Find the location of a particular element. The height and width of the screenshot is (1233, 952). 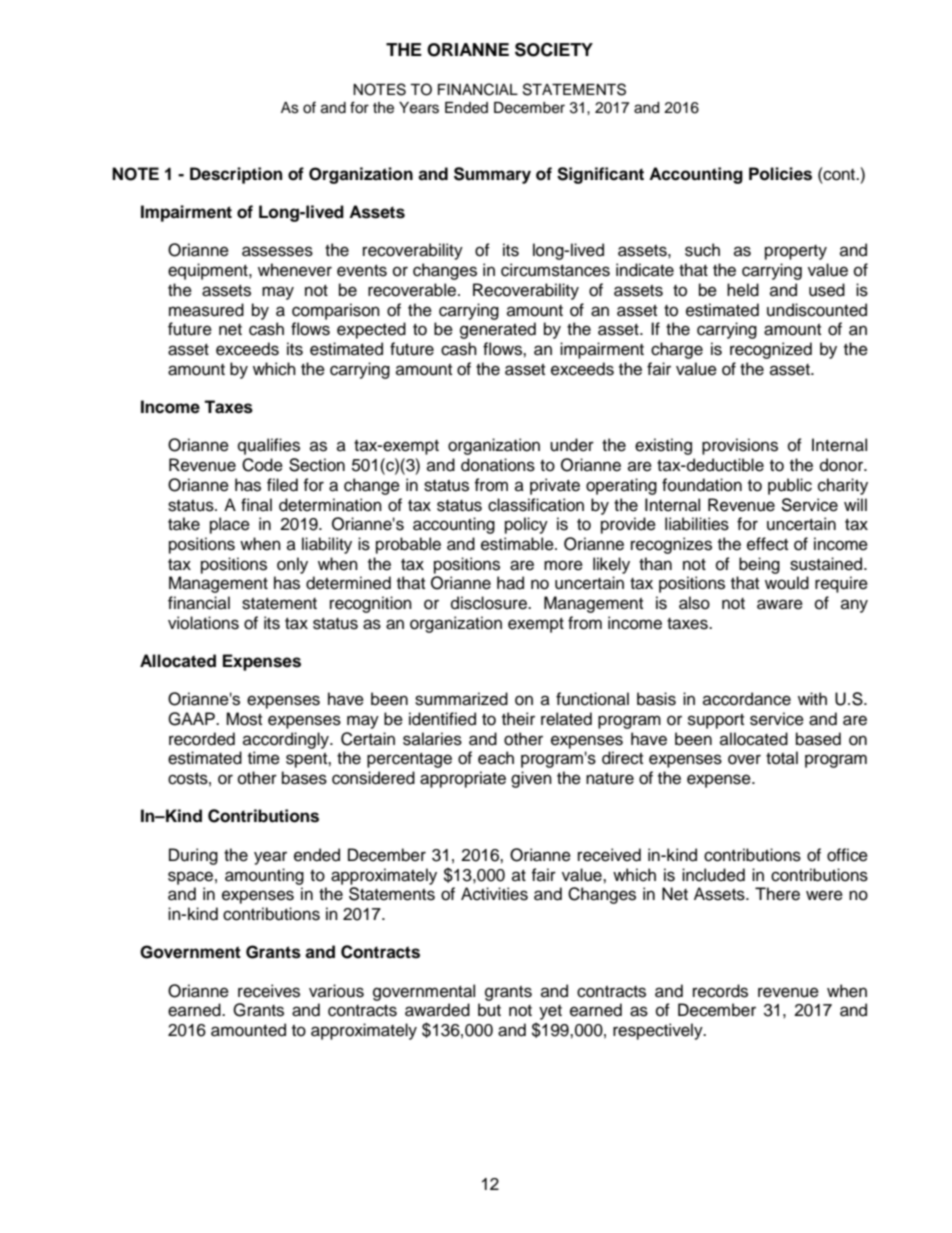

estimable is located at coordinates (518, 544).
